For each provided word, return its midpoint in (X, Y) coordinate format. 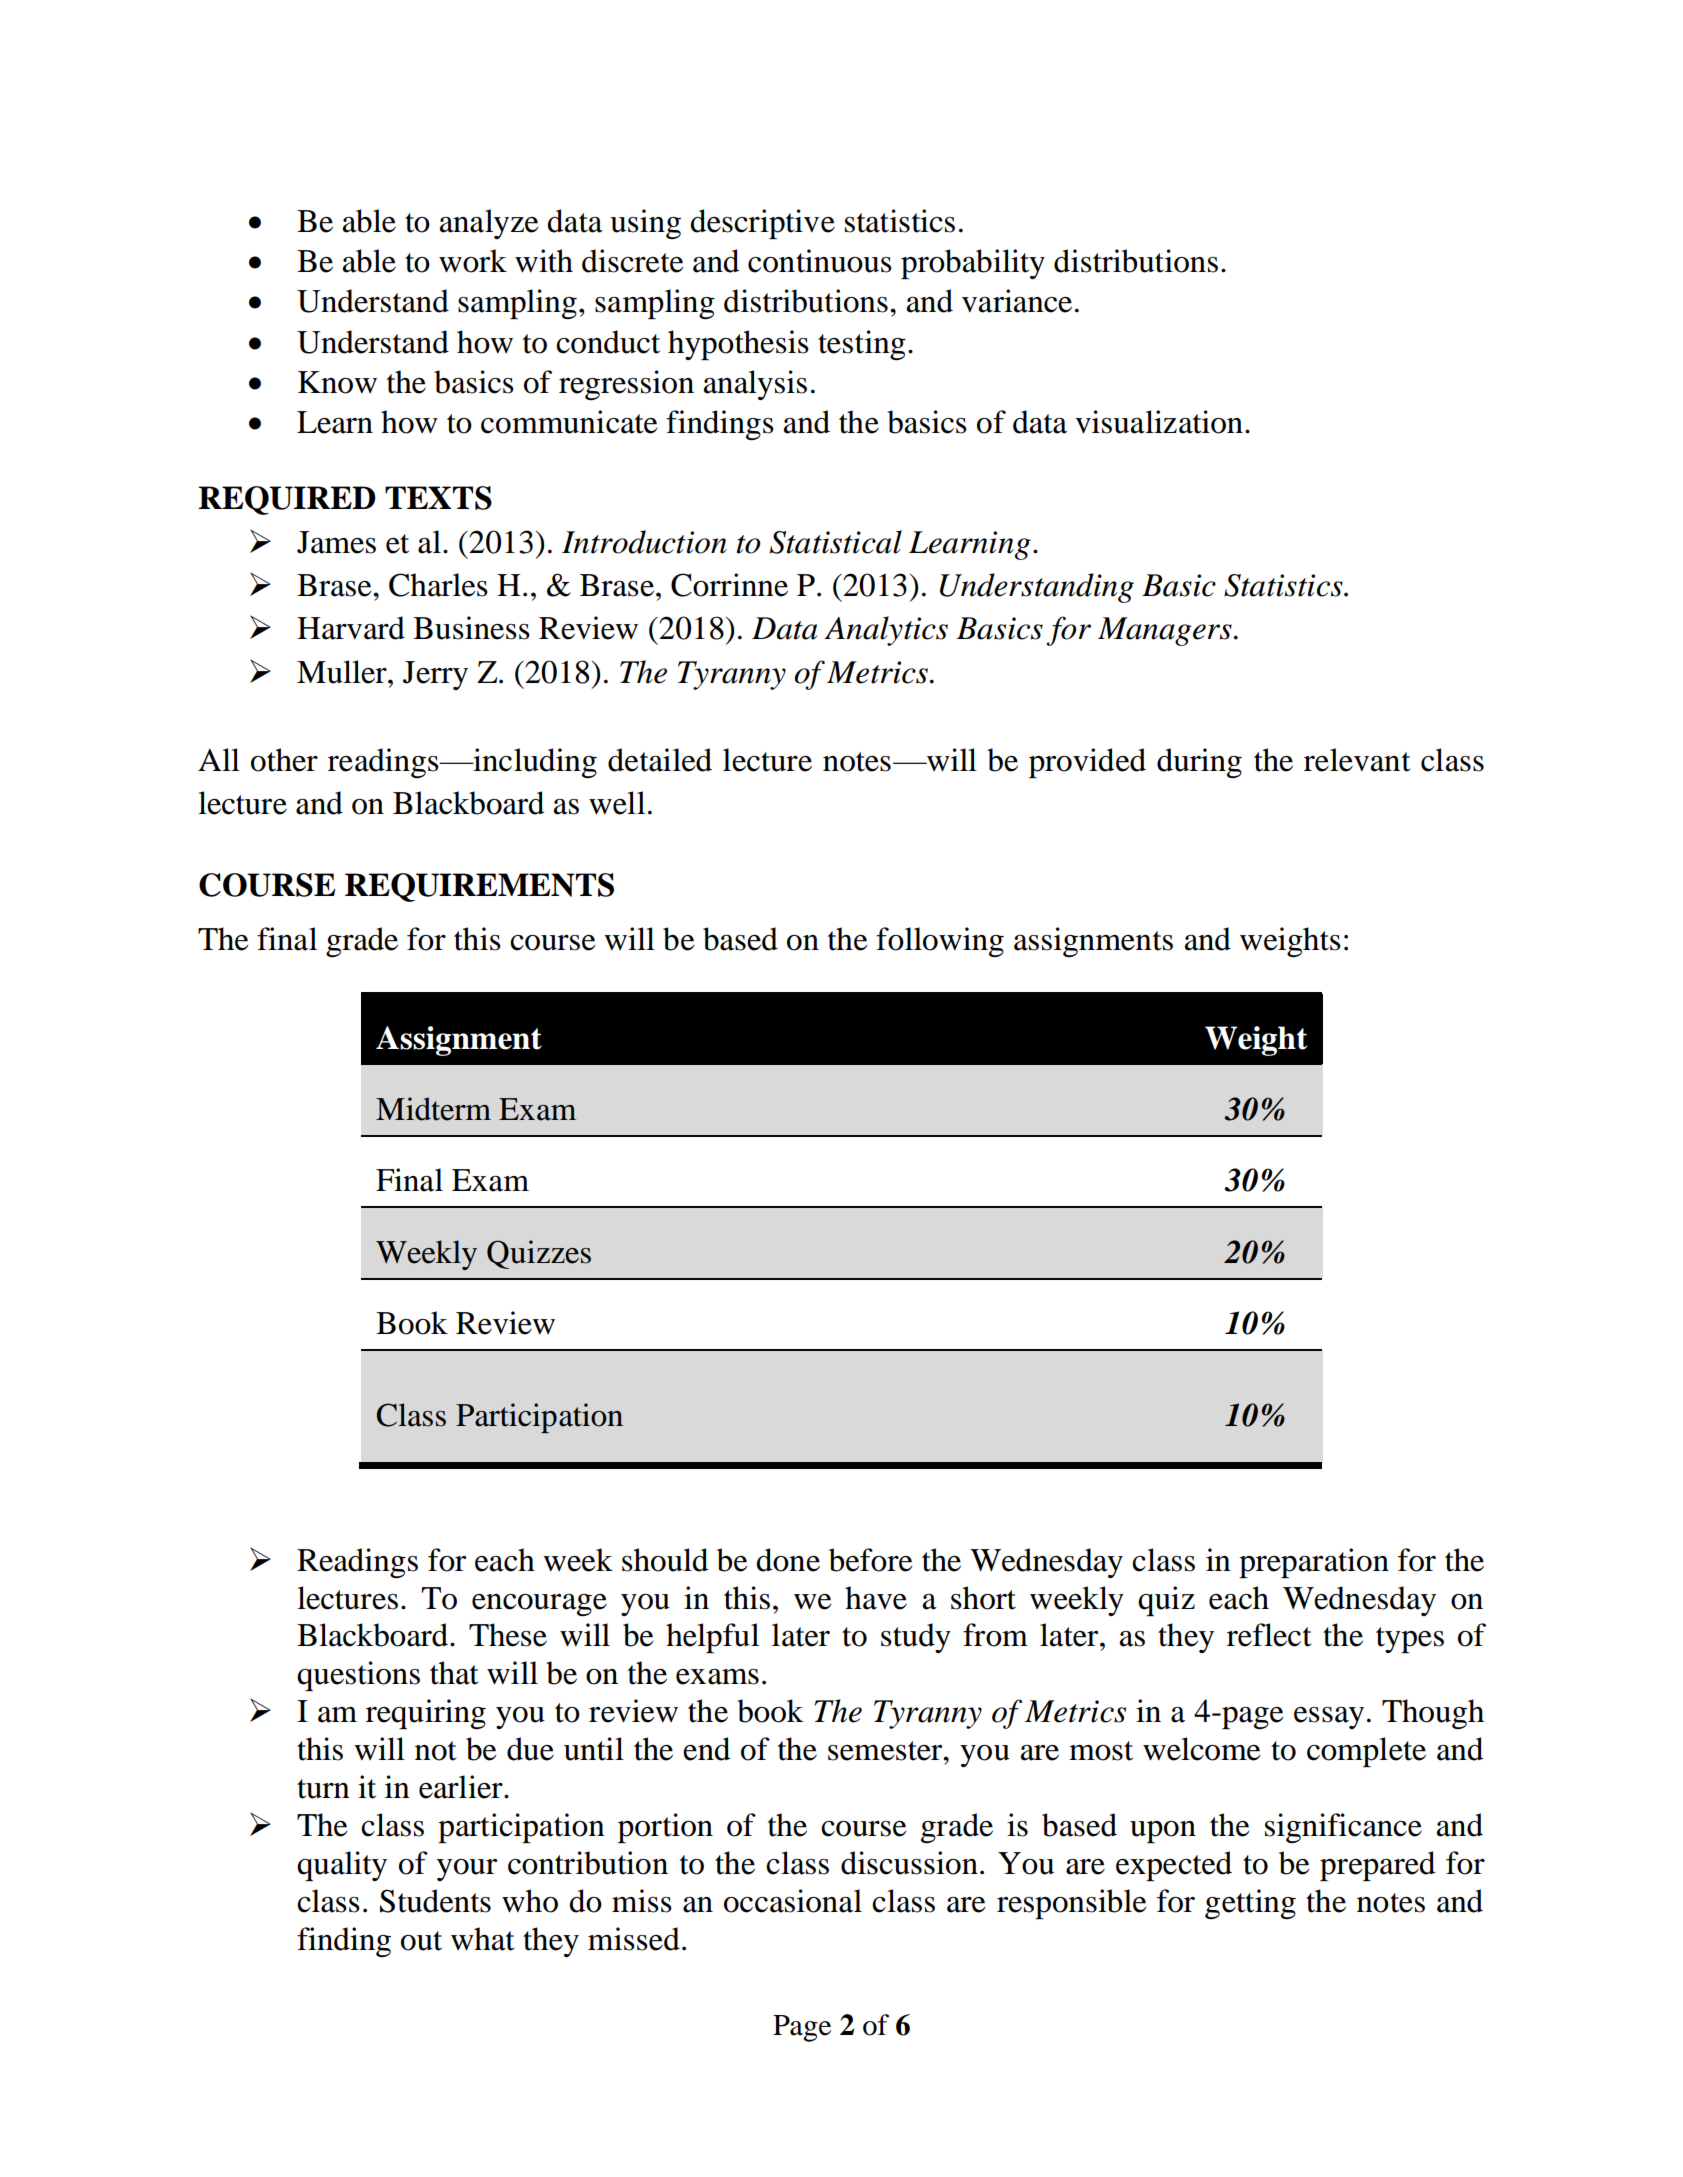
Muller (343, 672)
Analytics (886, 631)
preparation (1314, 1563)
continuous (820, 261)
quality (342, 1866)
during (1199, 763)
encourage (539, 1605)
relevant (1357, 760)
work (473, 261)
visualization (1159, 422)
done (788, 1560)
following (940, 942)
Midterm (433, 1109)
